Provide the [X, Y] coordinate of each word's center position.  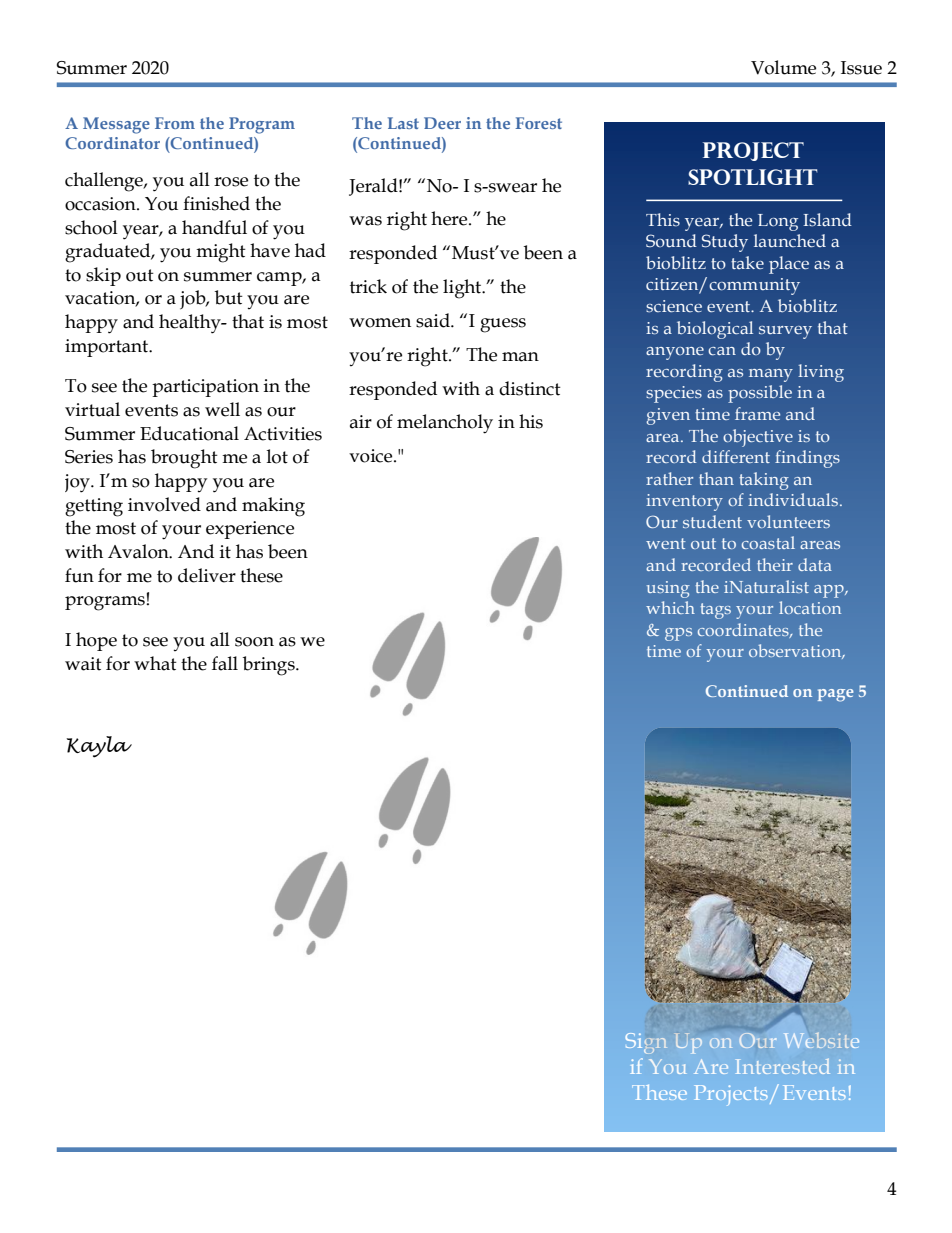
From [175, 123]
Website [821, 1040]
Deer [442, 123]
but [229, 297]
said [434, 320]
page [836, 695]
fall [225, 663]
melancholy [445, 424]
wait [83, 664]
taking [764, 481]
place [789, 265]
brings [270, 666]
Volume [783, 67]
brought [184, 459]
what [155, 663]
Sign [645, 1043]
